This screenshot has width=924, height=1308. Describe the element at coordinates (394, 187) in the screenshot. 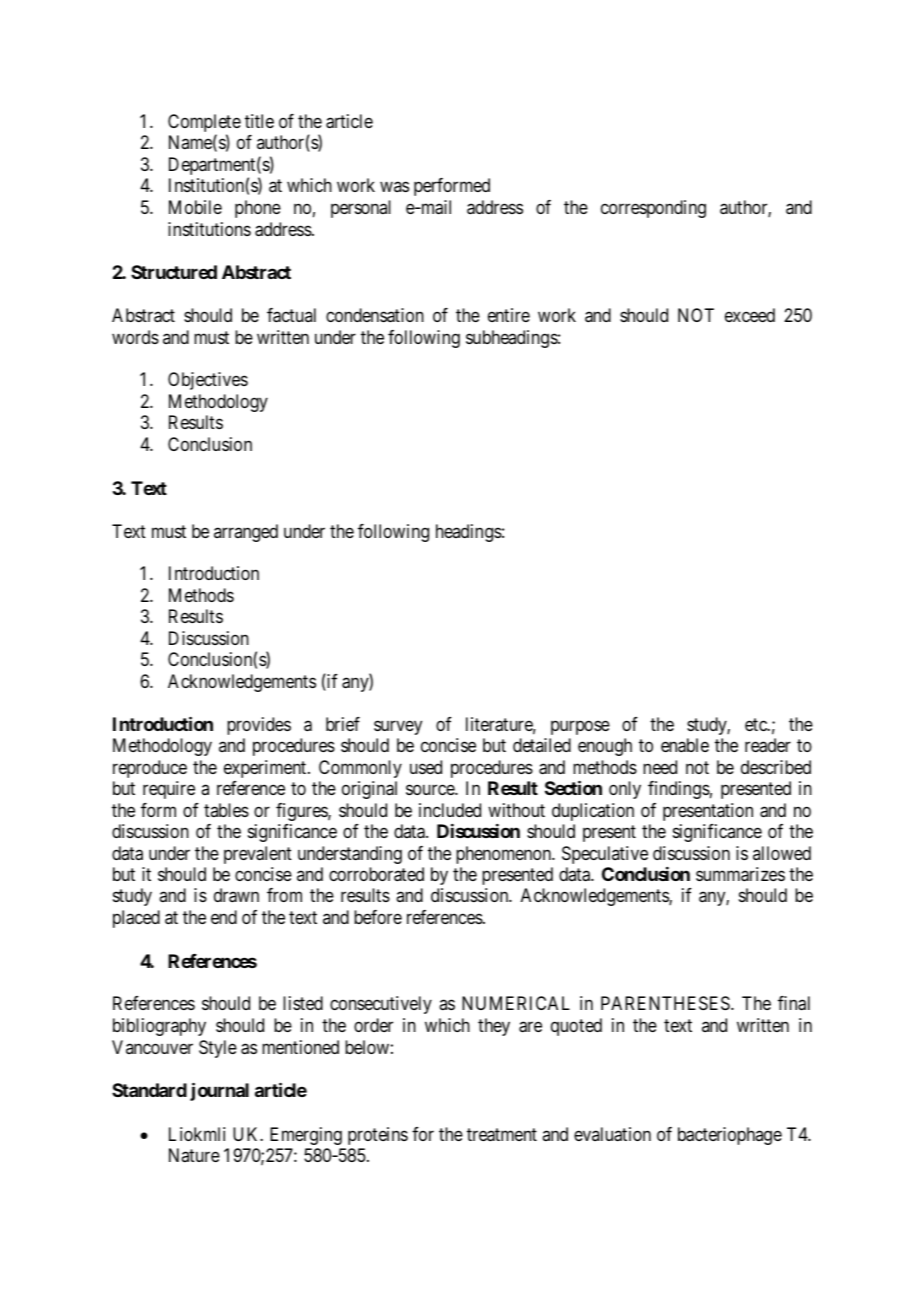

I see `was` at that location.
